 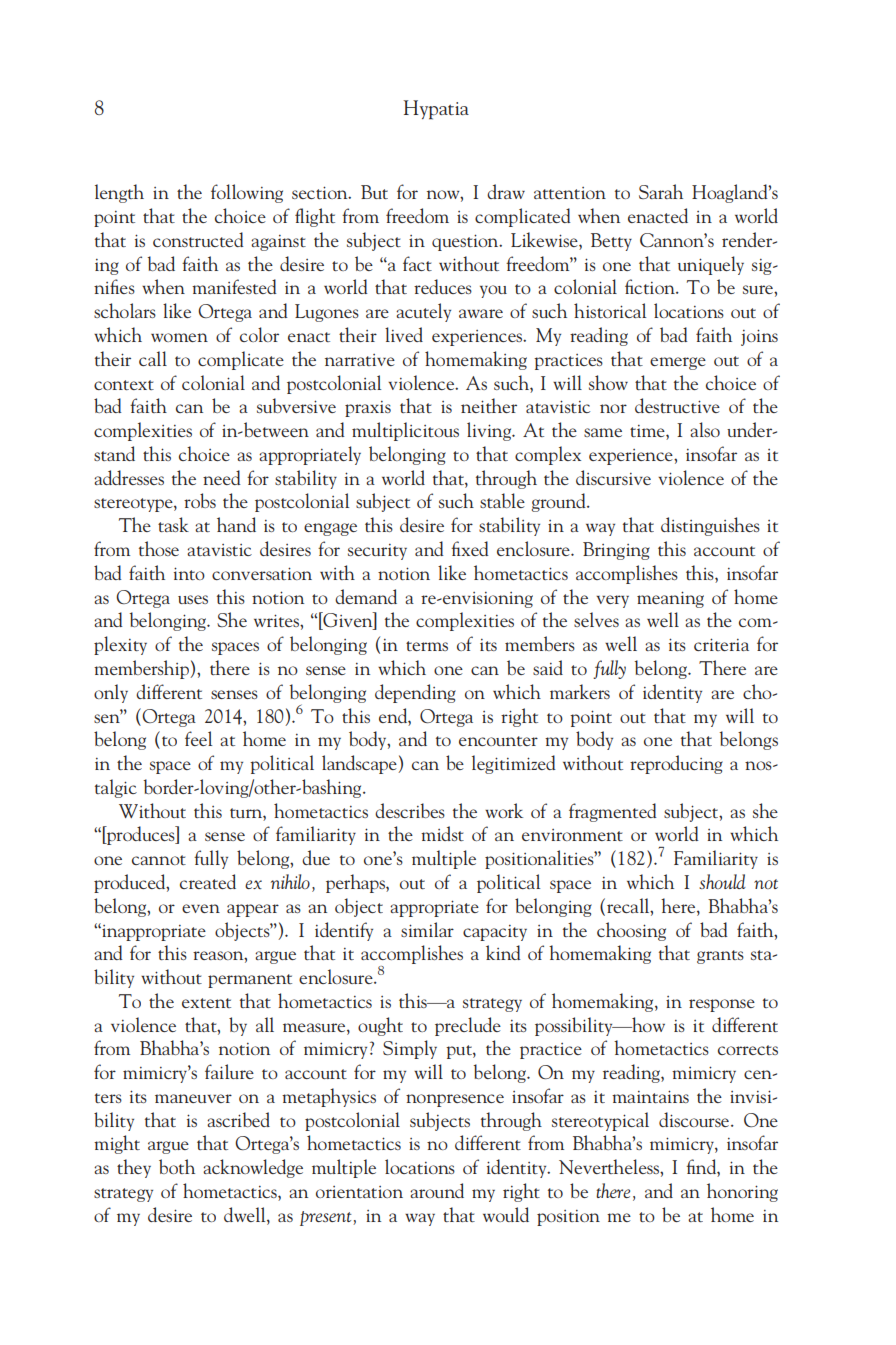 What do you see at coordinates (661, 191) in the image?
I see `Sarah` at bounding box center [661, 191].
